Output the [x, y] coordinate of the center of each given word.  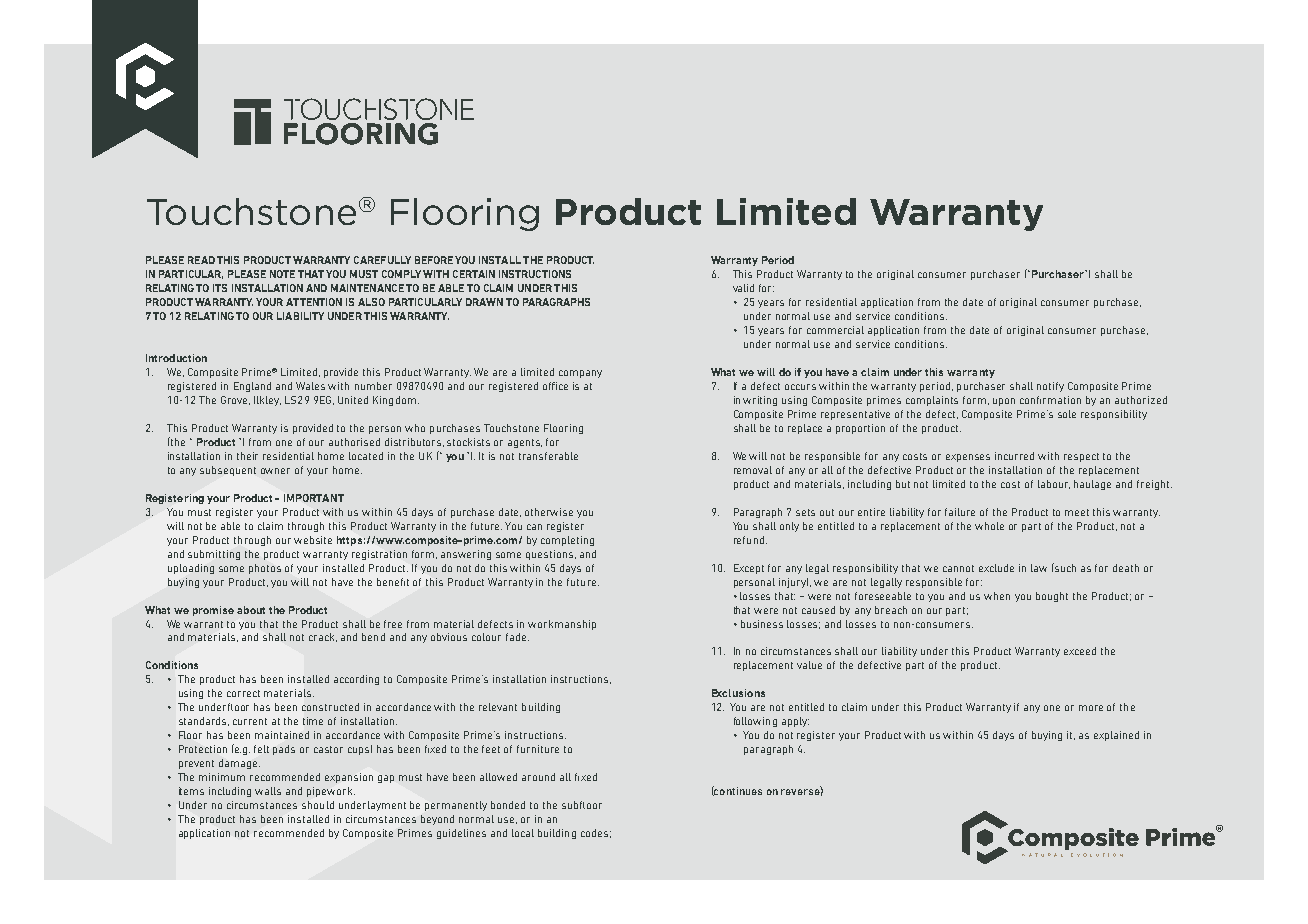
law [1039, 568]
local [523, 833]
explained [1116, 736]
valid [743, 288]
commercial [835, 330]
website [313, 540]
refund [749, 540]
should [318, 805]
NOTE [282, 274]
